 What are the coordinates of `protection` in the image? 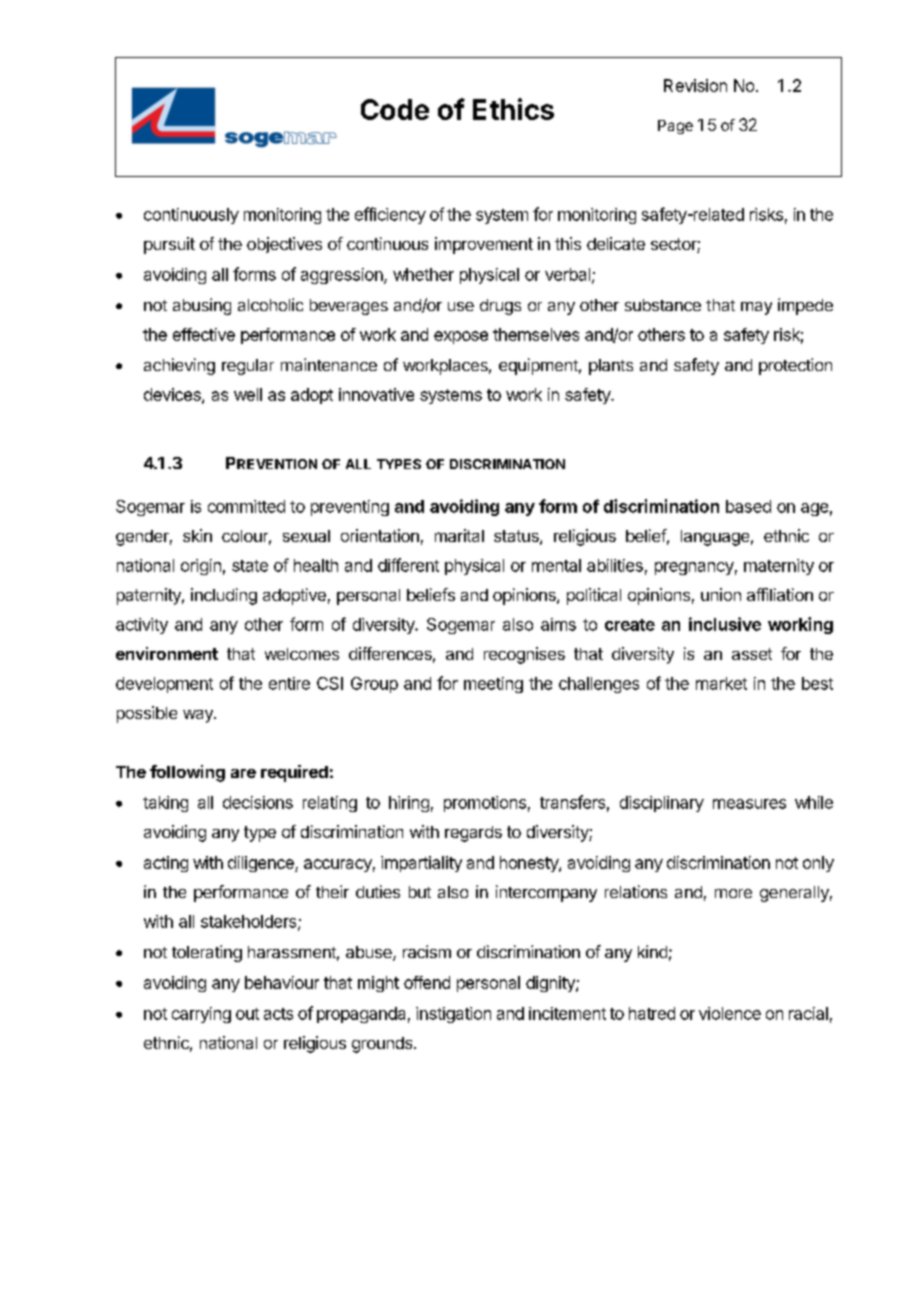 It's located at (795, 366).
